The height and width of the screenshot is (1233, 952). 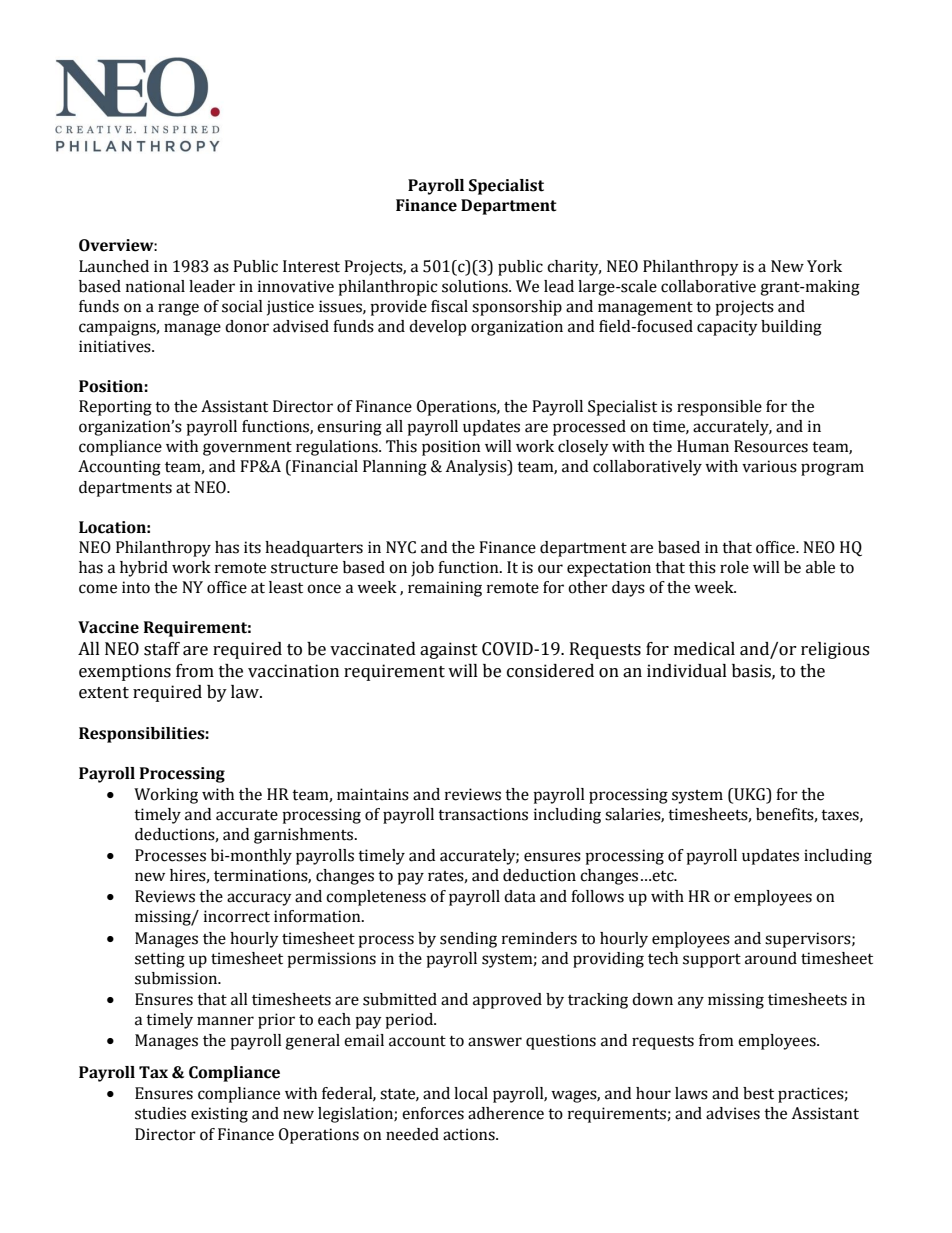 What do you see at coordinates (727, 328) in the screenshot?
I see `capacity` at bounding box center [727, 328].
